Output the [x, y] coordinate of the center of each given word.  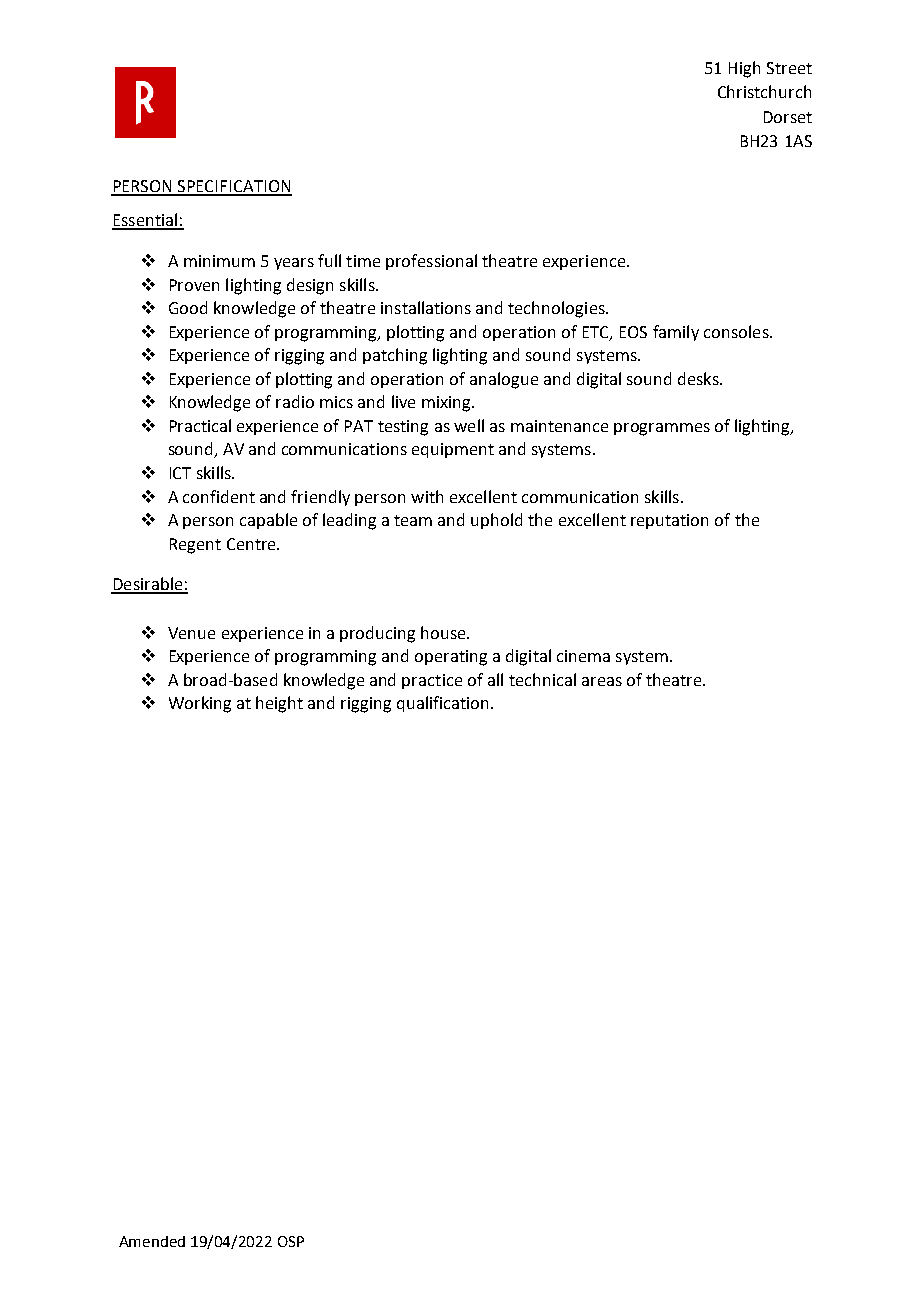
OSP [291, 1241]
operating [451, 658]
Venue [191, 633]
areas [602, 681]
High [744, 69]
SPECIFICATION [234, 187]
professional [431, 262]
